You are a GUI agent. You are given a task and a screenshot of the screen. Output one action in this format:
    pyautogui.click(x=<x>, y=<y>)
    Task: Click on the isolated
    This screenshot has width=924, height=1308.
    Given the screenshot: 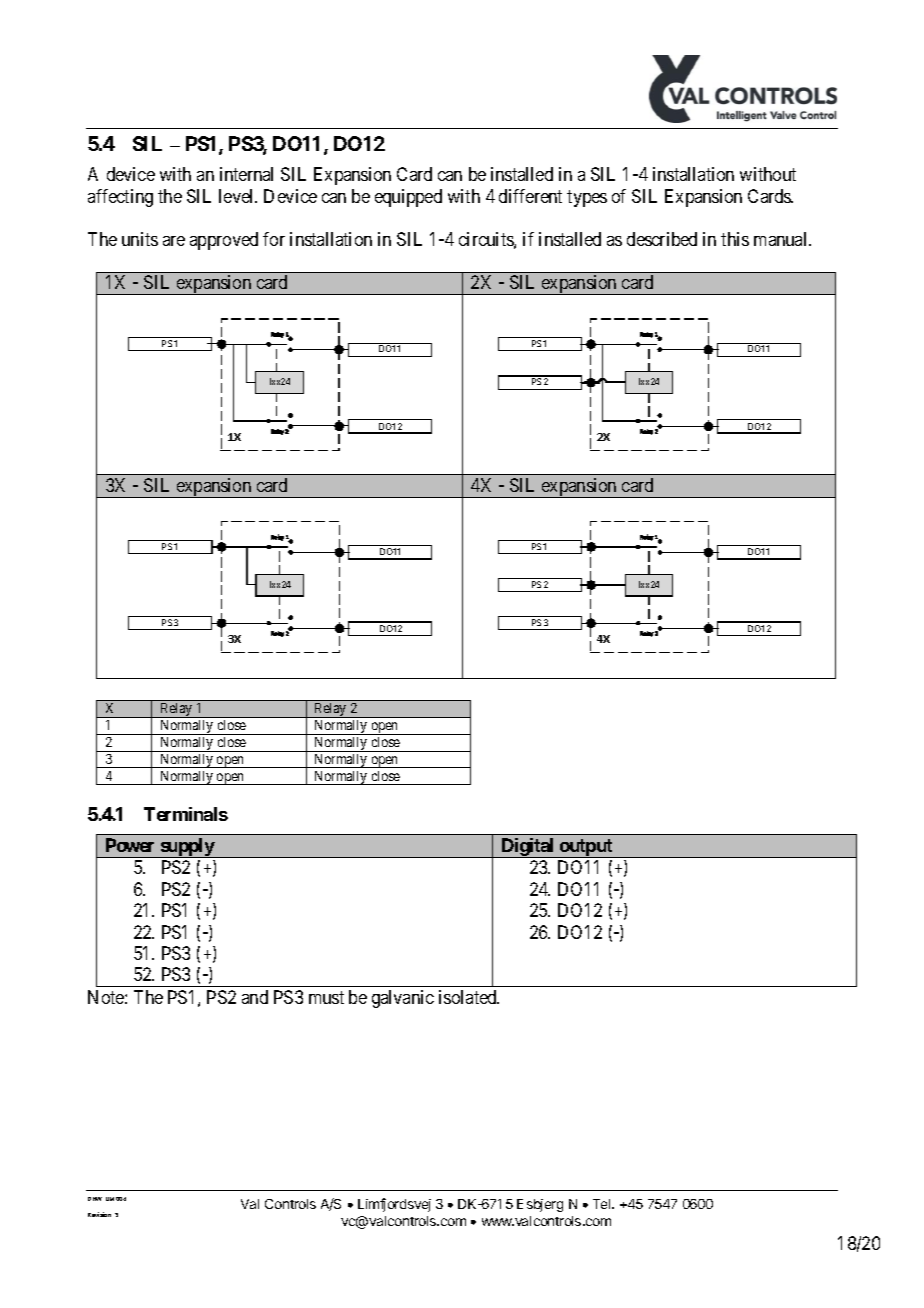 What is the action you would take?
    pyautogui.click(x=469, y=997)
